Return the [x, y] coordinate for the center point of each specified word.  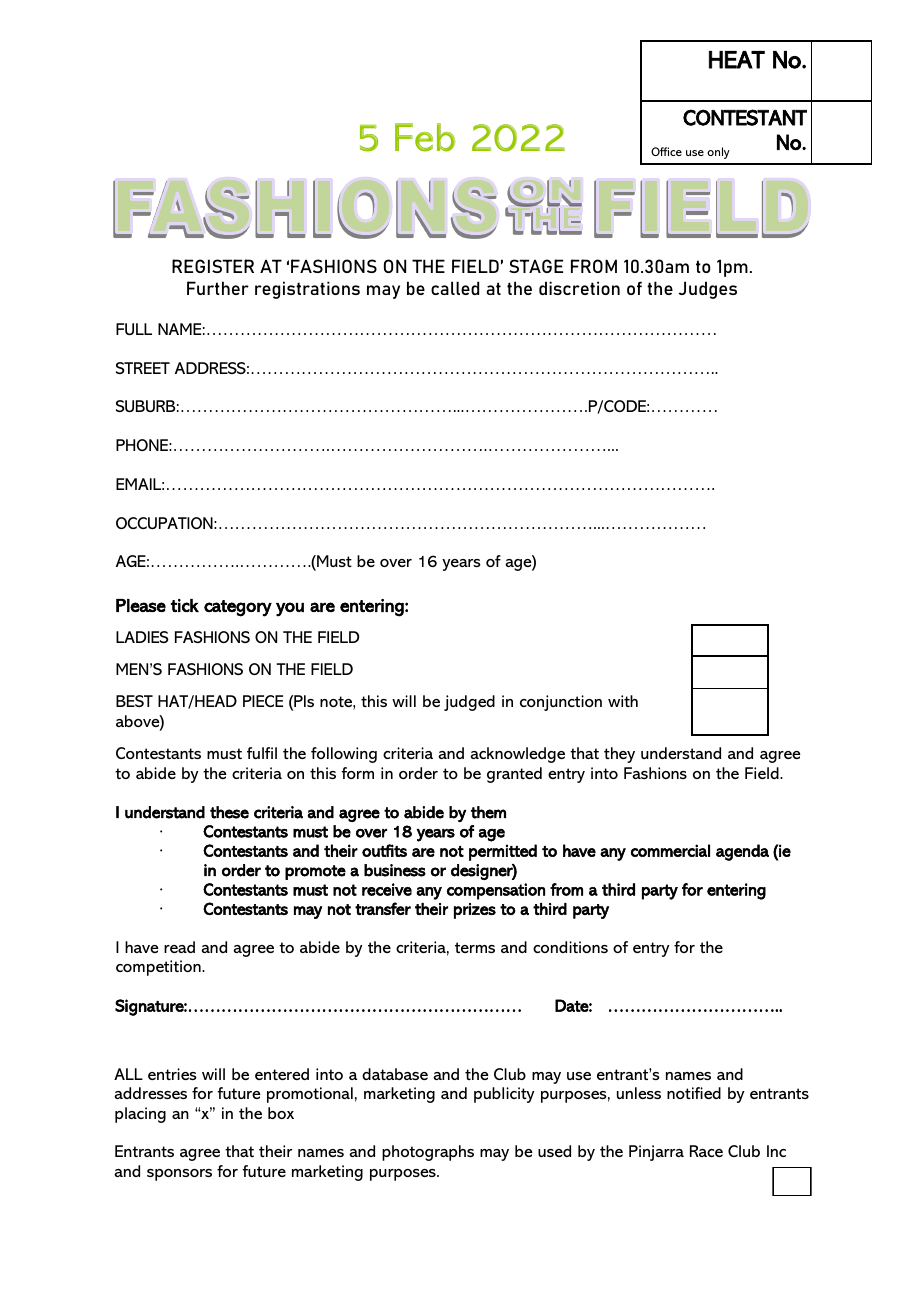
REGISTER [213, 266]
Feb [425, 137]
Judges [707, 290]
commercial [670, 850]
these [229, 812]
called [455, 288]
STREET [143, 368]
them [488, 812]
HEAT [737, 60]
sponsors [179, 1175]
